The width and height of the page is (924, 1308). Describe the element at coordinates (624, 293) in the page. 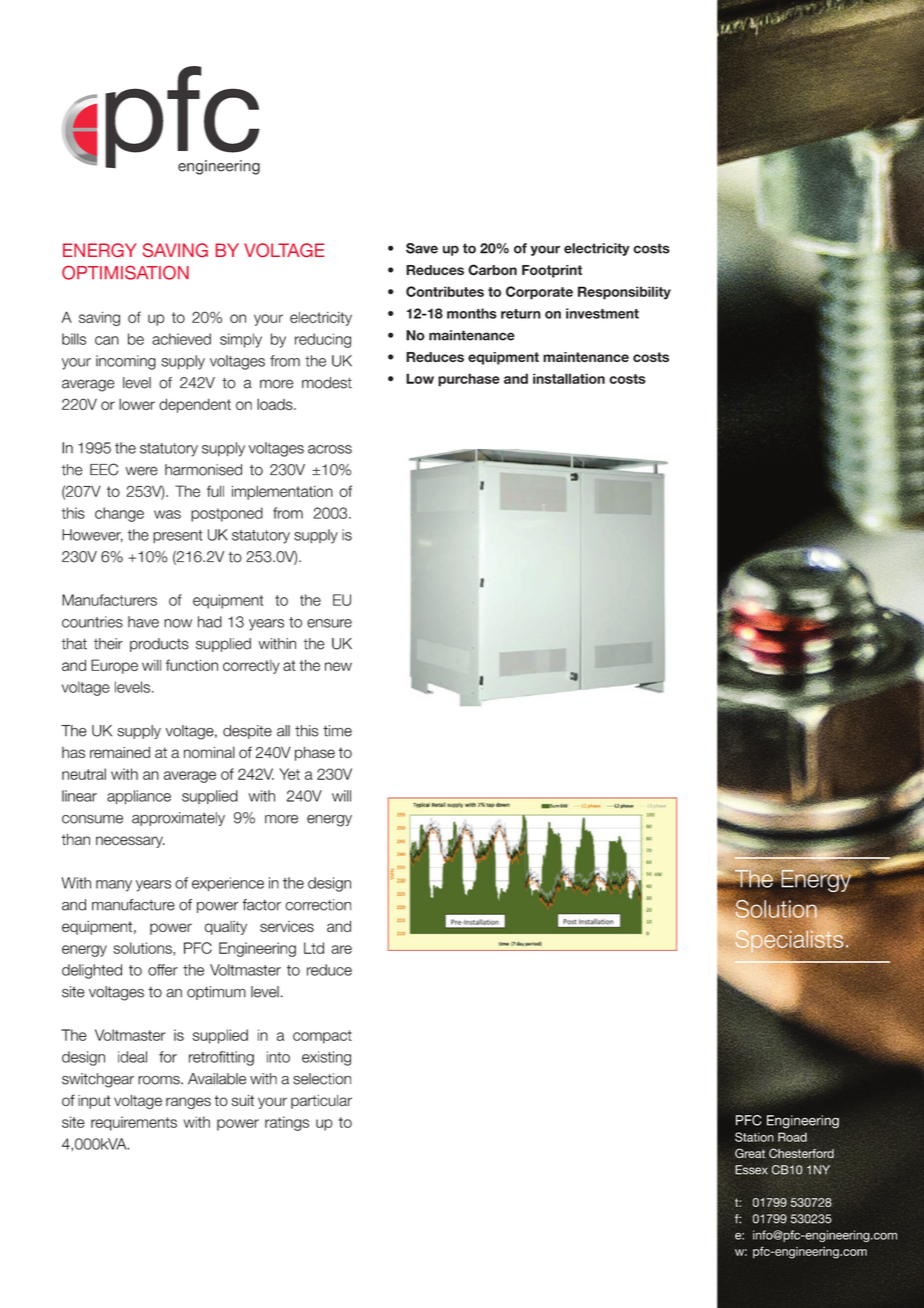

I see `Responsibility` at that location.
